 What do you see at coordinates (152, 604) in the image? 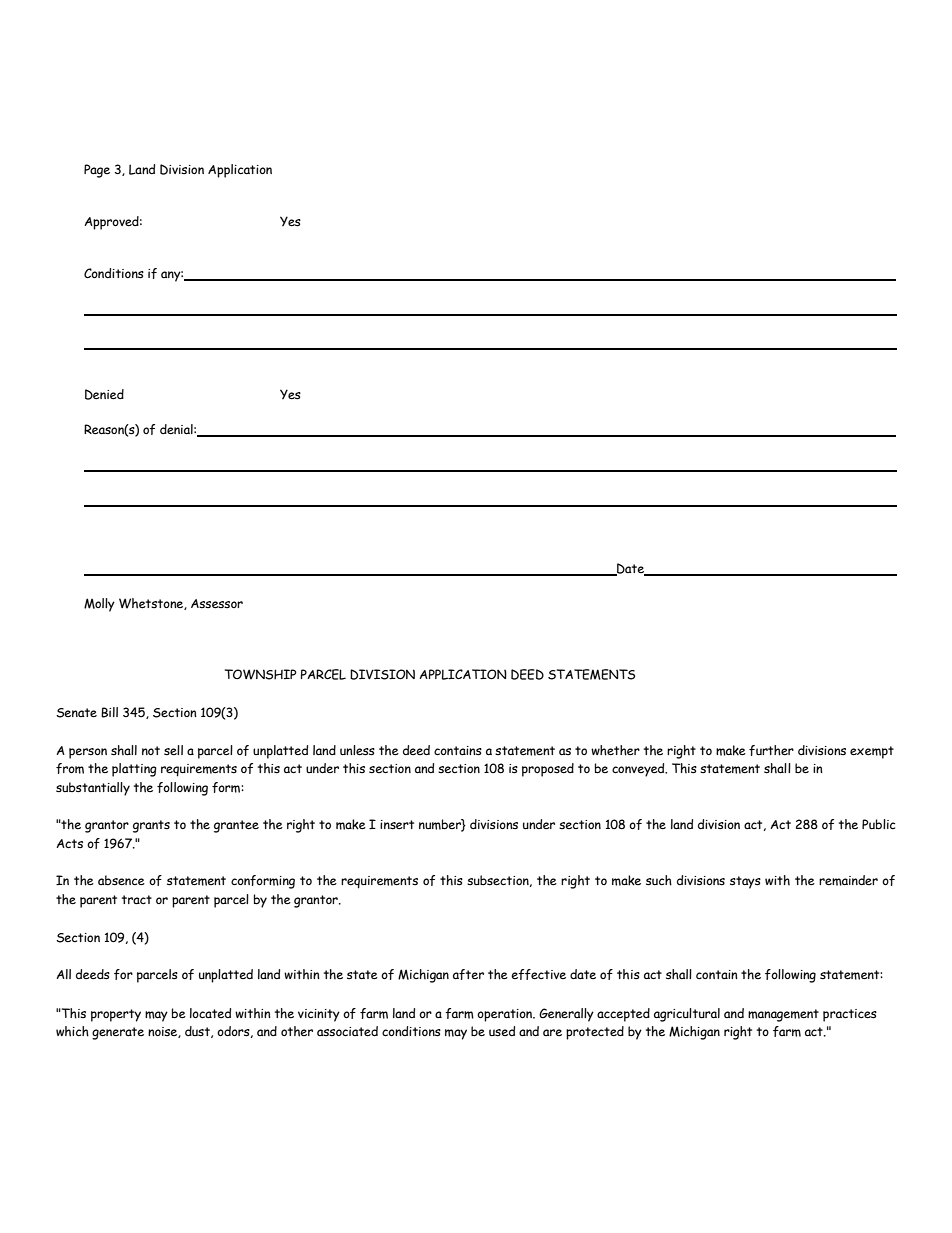
I see `Whetstone` at bounding box center [152, 604].
